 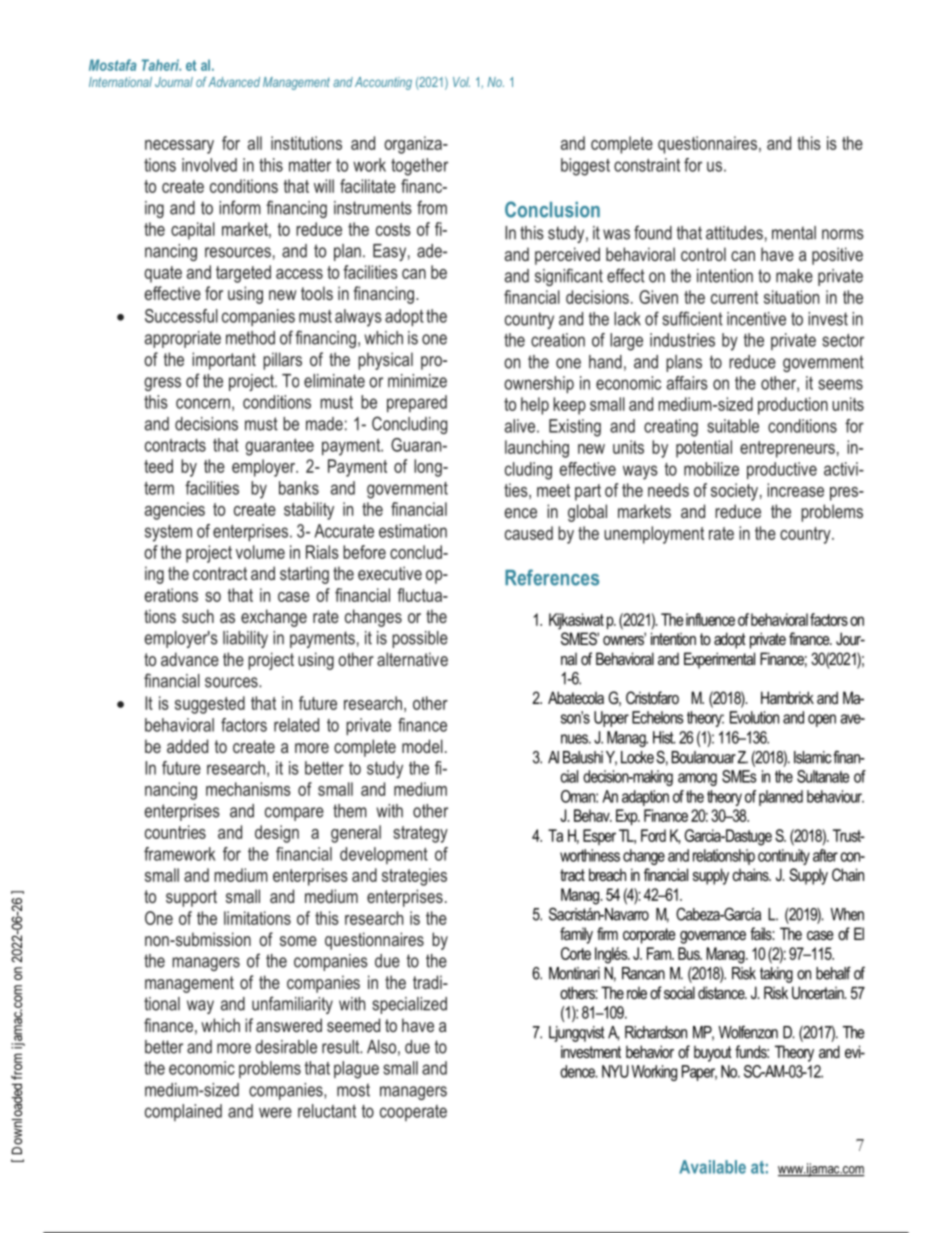 I want to click on necessary, so click(x=179, y=147).
